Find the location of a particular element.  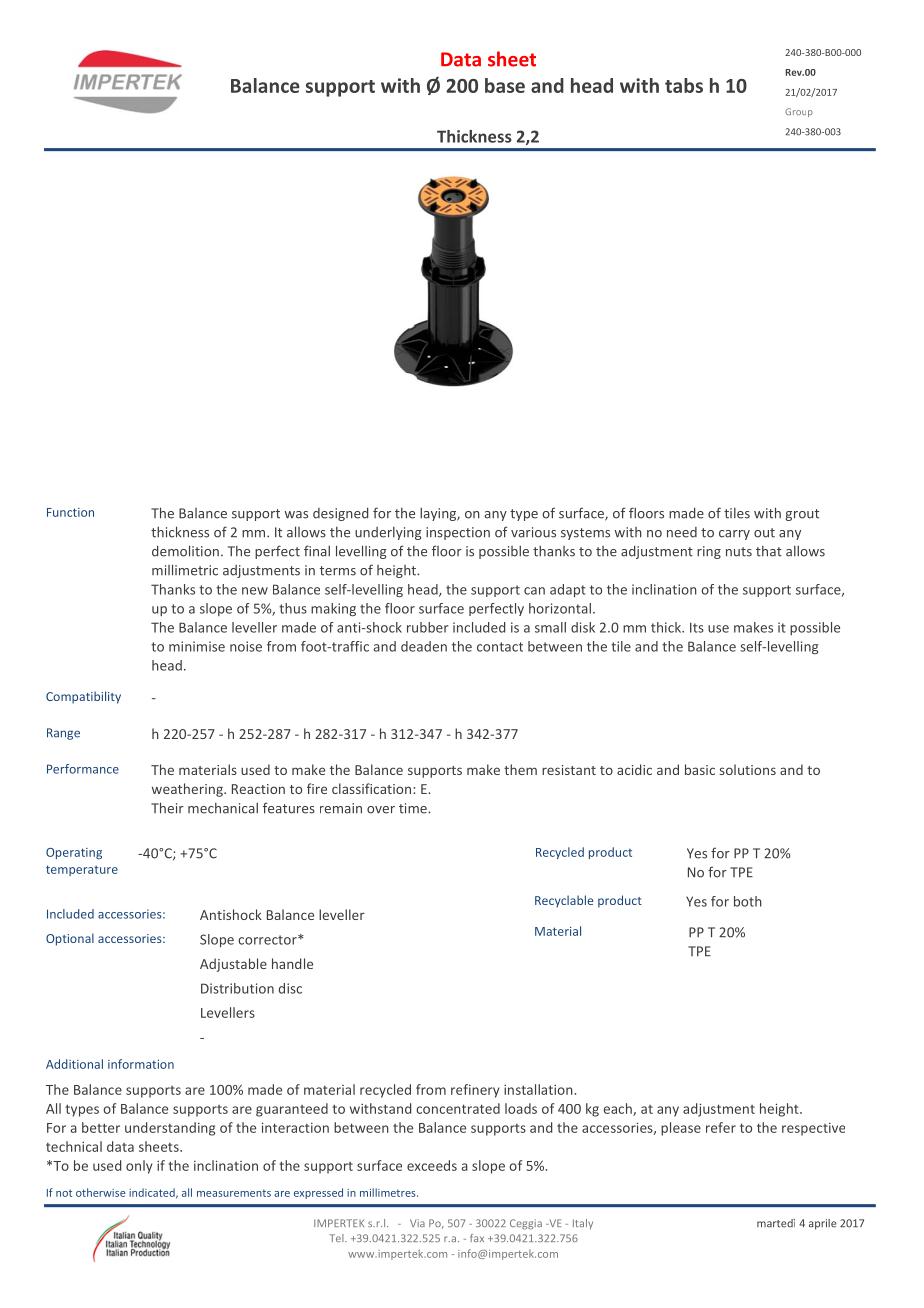

base is located at coordinates (505, 85).
